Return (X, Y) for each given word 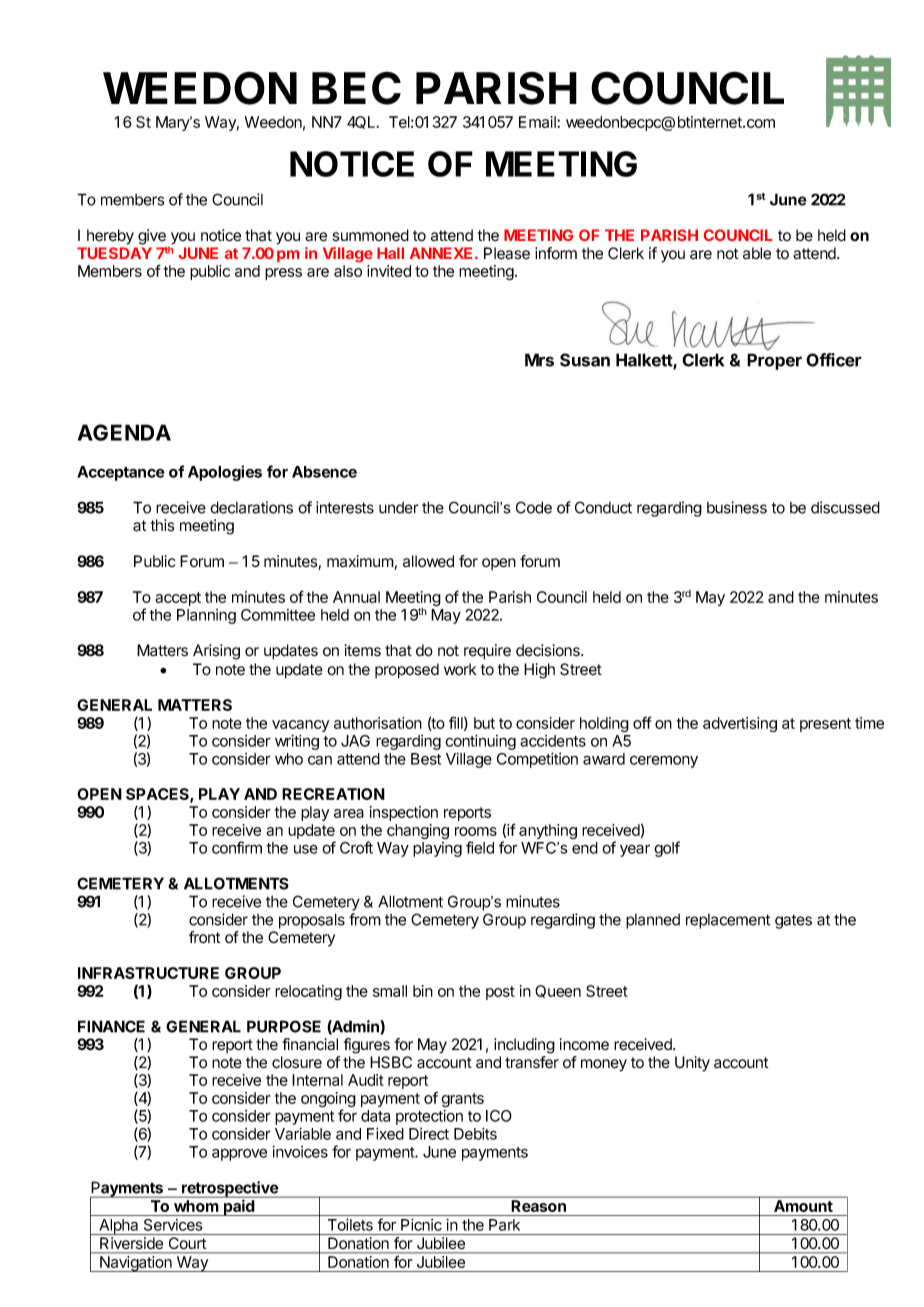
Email (538, 122)
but (484, 723)
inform (556, 253)
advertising (740, 724)
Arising (216, 652)
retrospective (230, 1189)
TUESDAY (114, 253)
